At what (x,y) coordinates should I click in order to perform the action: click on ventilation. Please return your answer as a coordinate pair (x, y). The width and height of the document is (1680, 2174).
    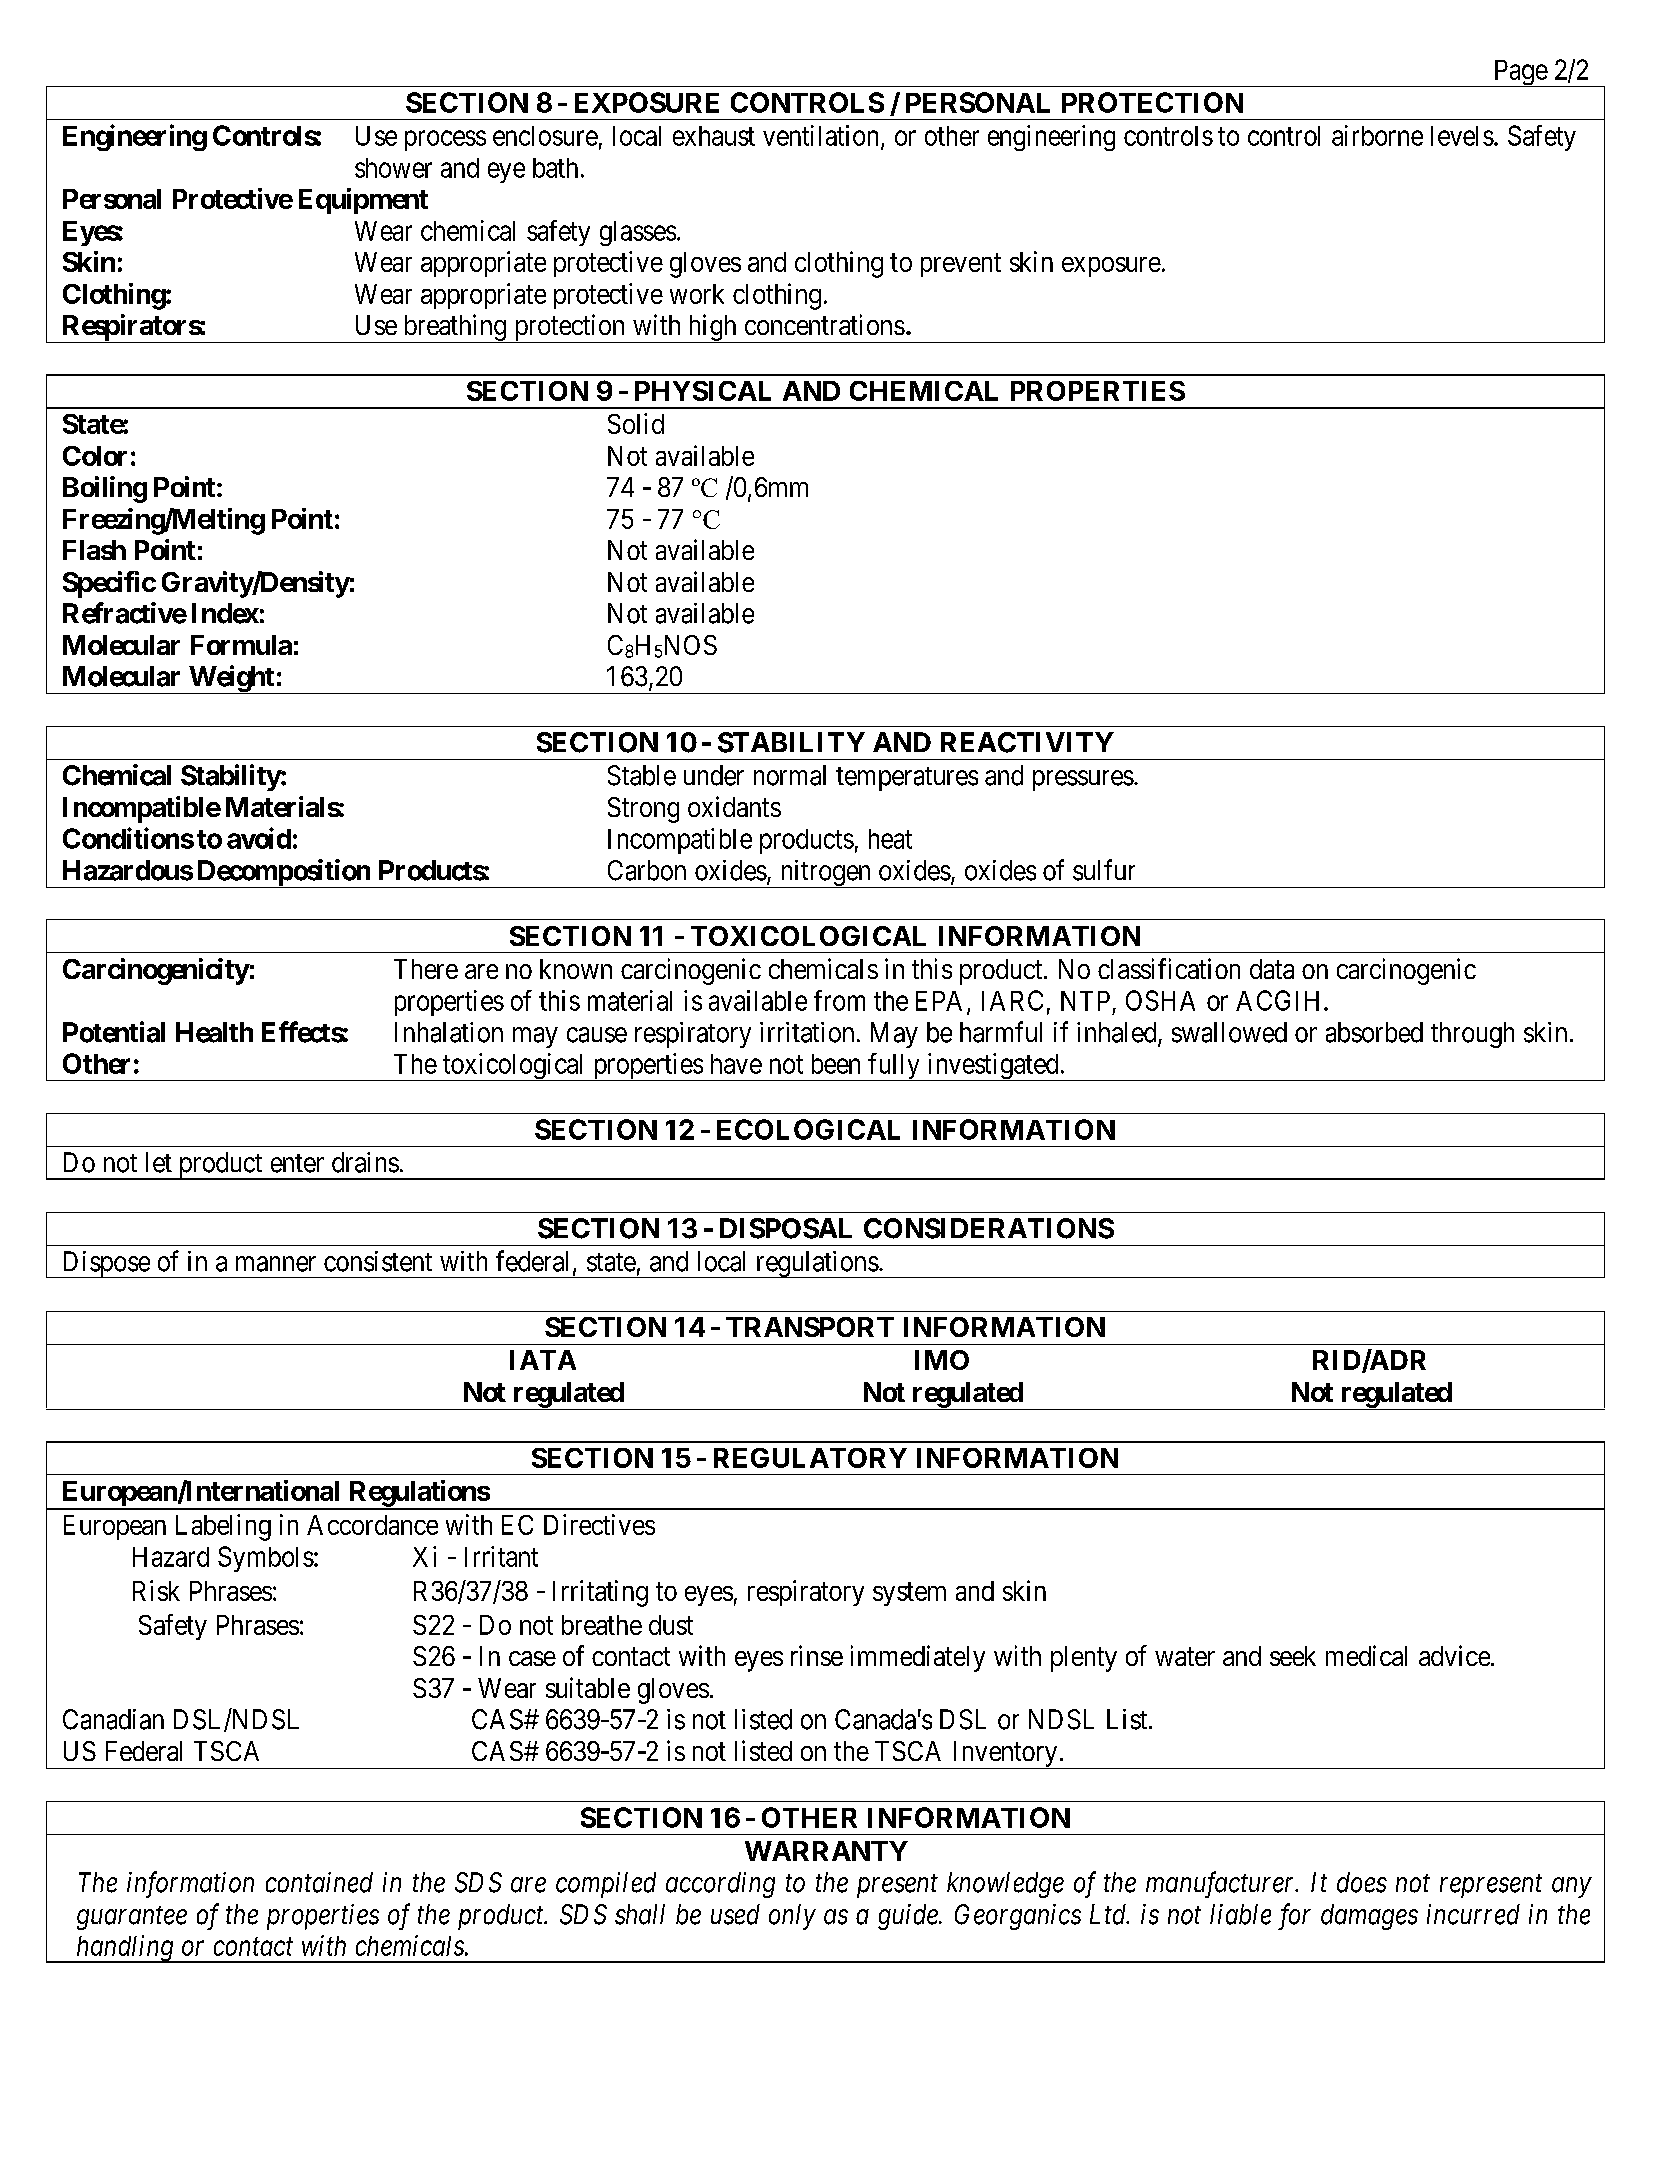
    Looking at the image, I should click on (822, 136).
